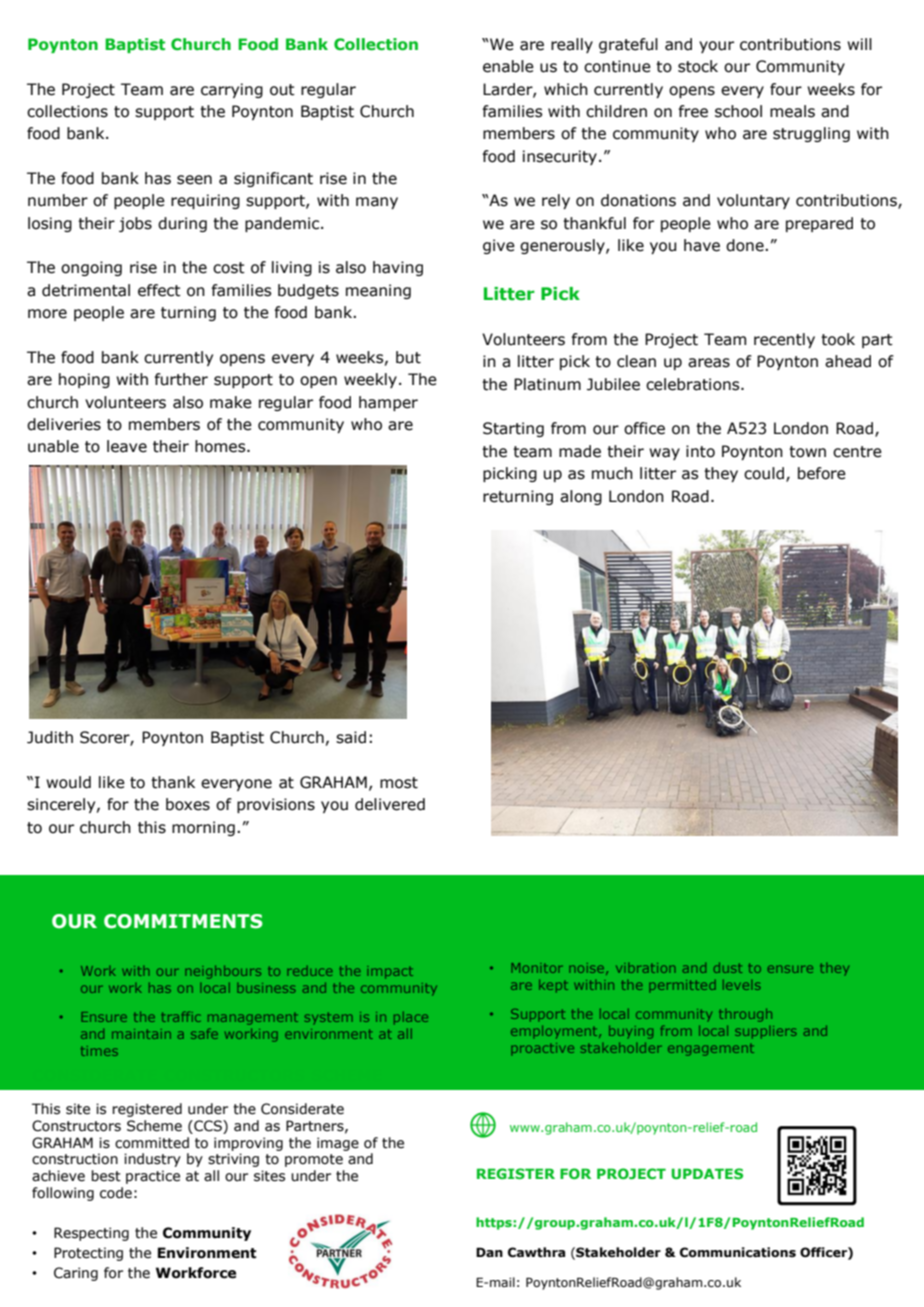 The height and width of the screenshot is (1307, 924). Describe the element at coordinates (786, 89) in the screenshot. I see `four` at that location.
